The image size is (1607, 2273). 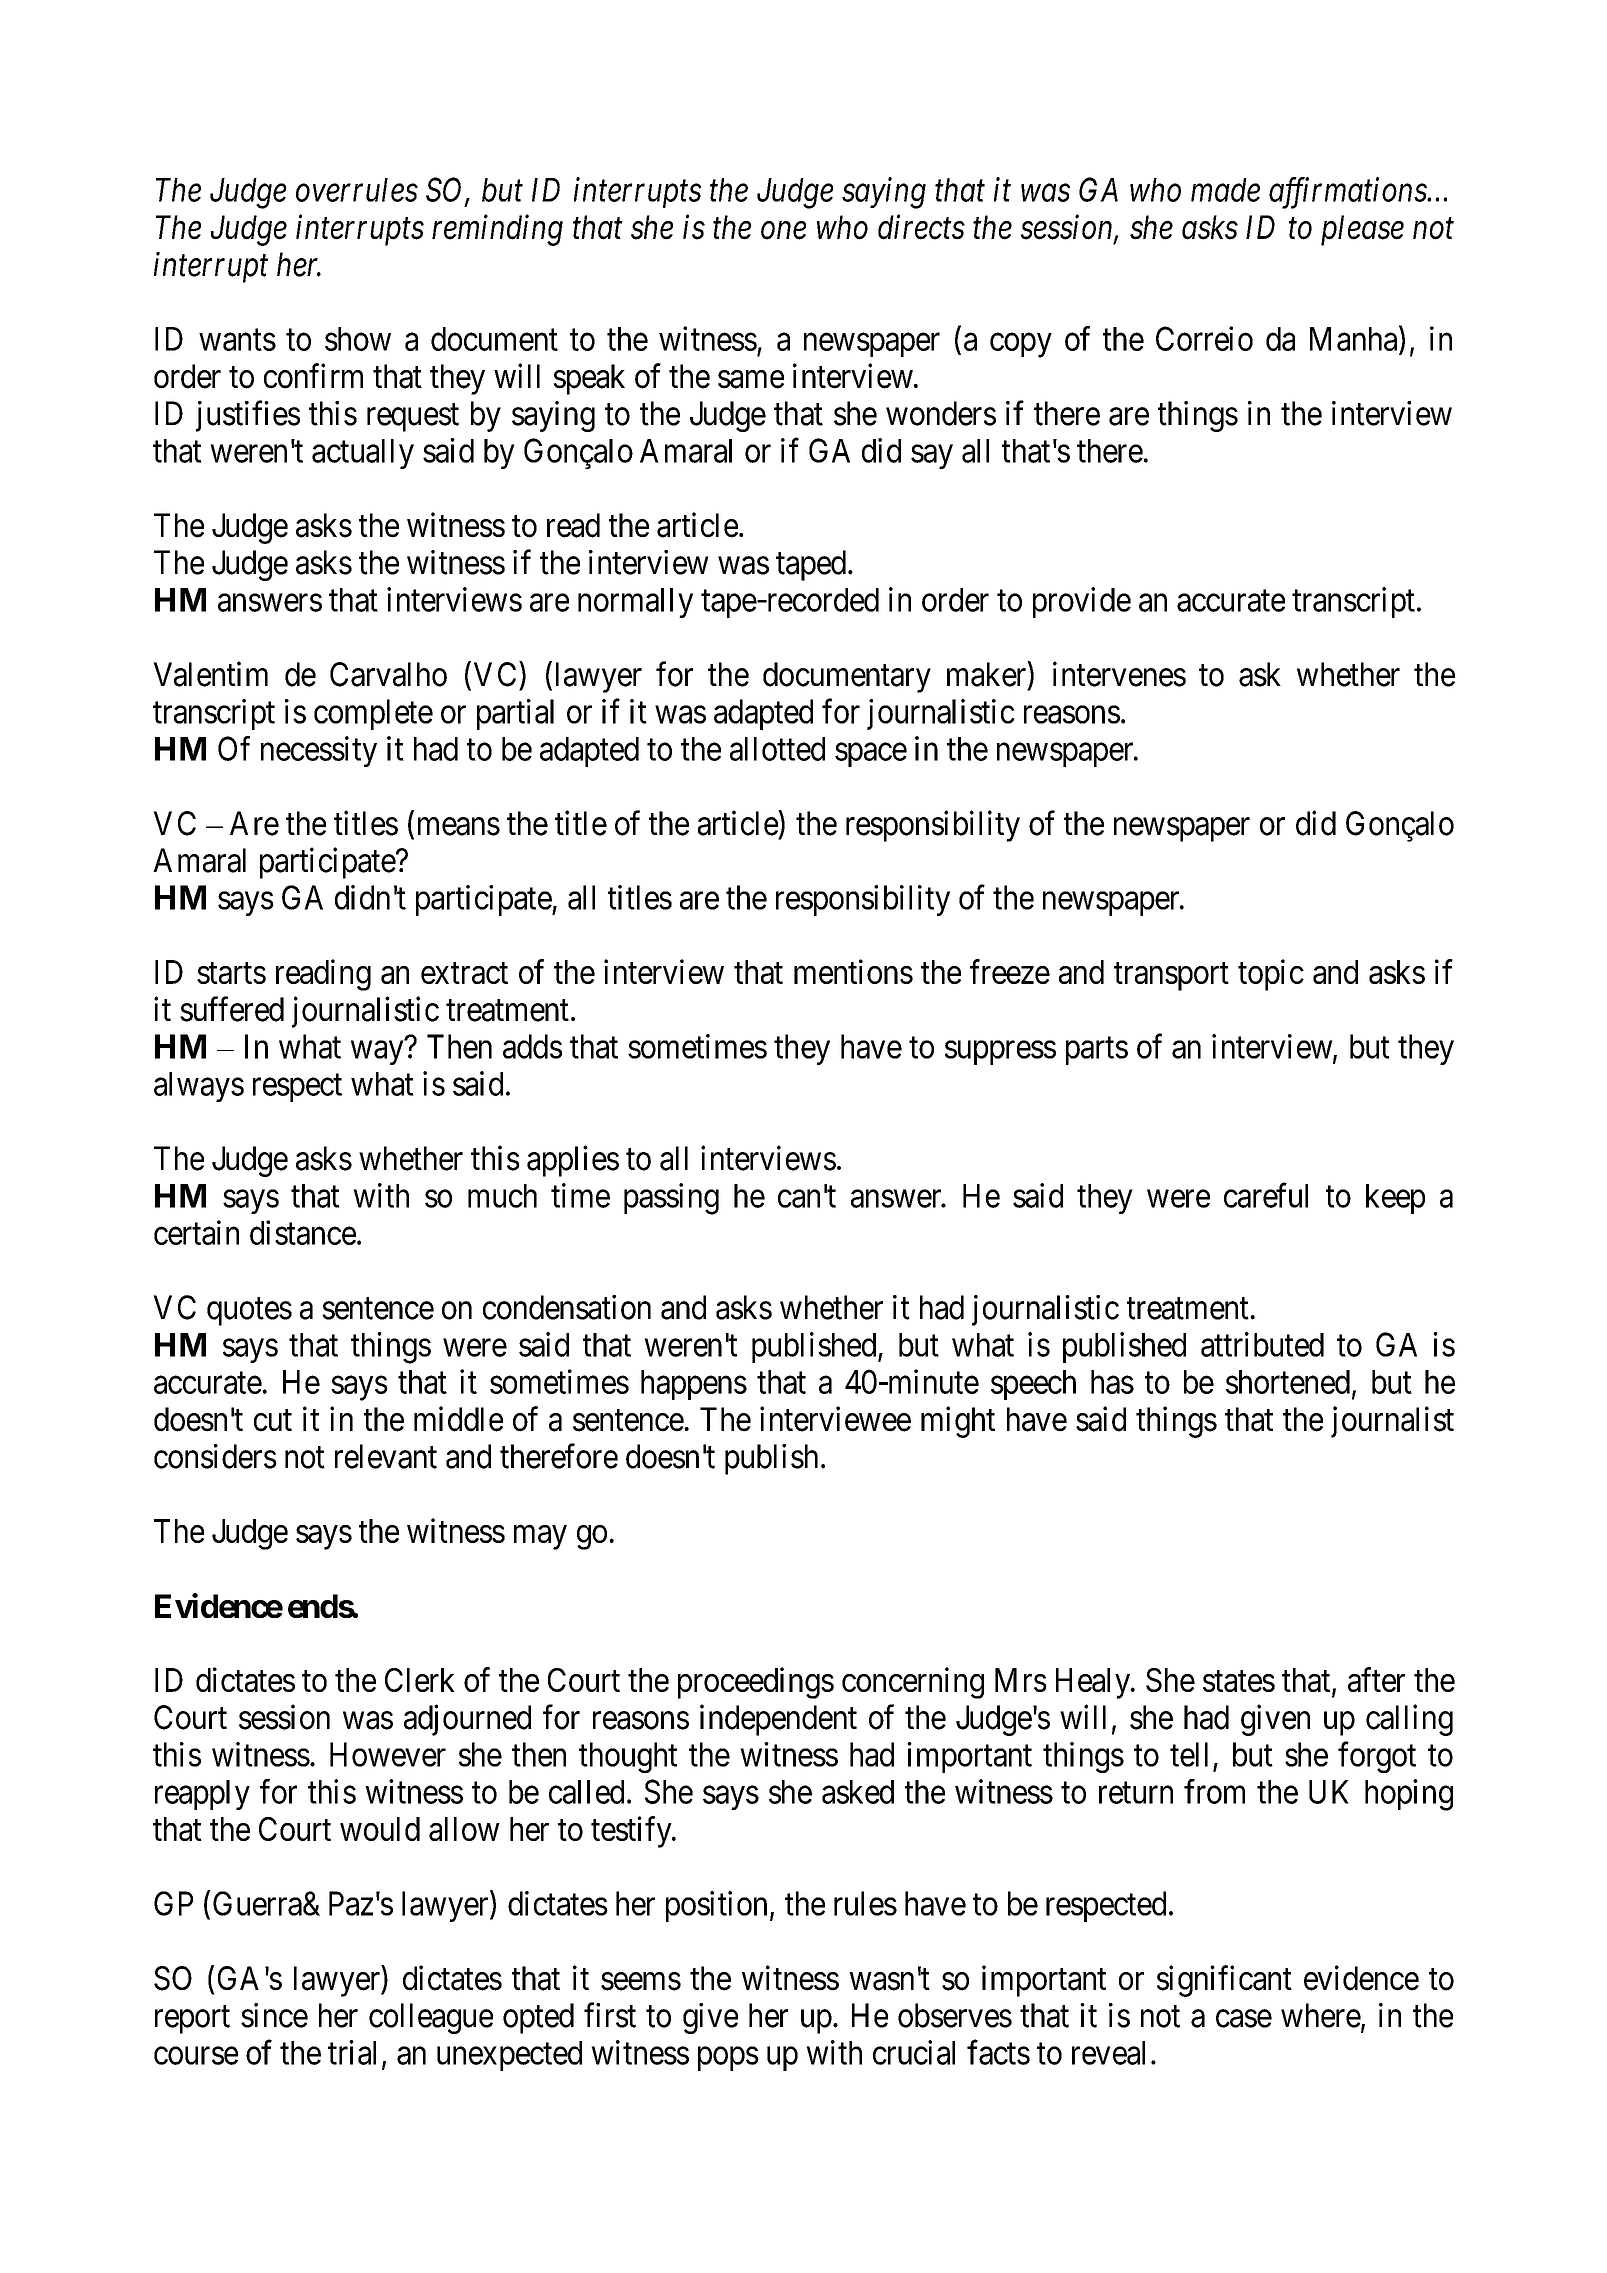 What do you see at coordinates (914, 2052) in the screenshot?
I see `crucial` at bounding box center [914, 2052].
